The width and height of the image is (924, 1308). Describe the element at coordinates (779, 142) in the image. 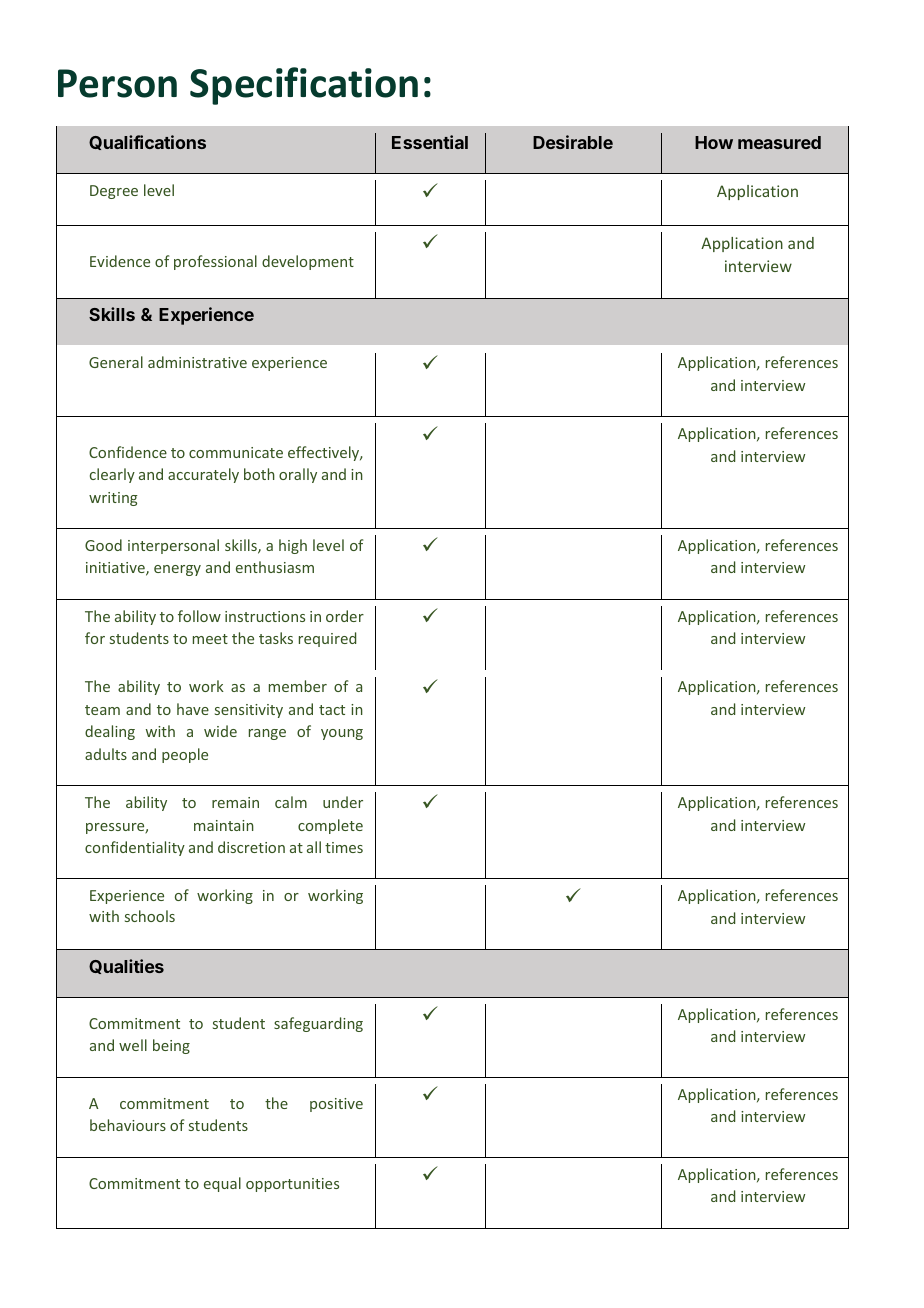

I see `measured` at that location.
